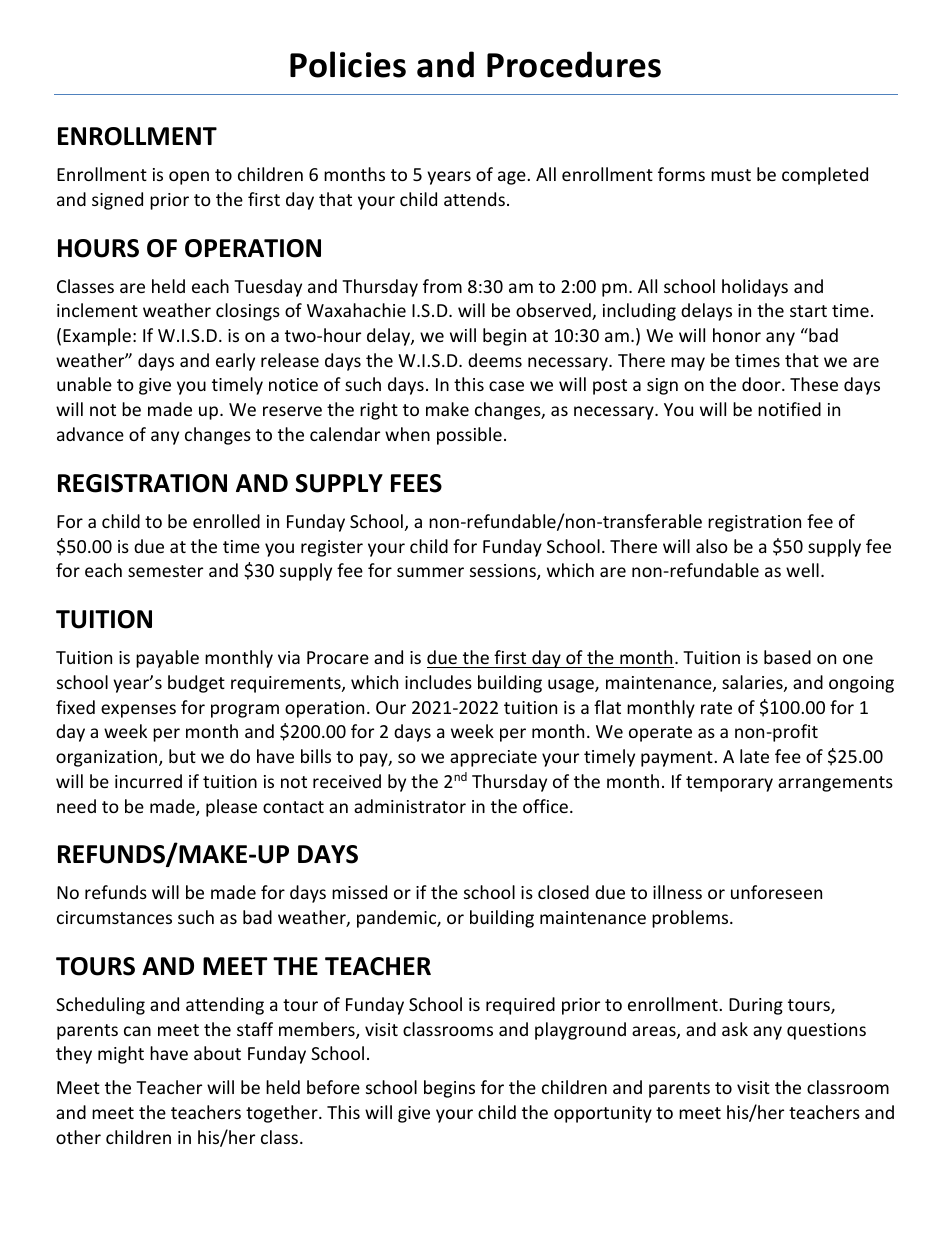 The height and width of the screenshot is (1233, 952). What do you see at coordinates (731, 175) in the screenshot?
I see `must` at bounding box center [731, 175].
